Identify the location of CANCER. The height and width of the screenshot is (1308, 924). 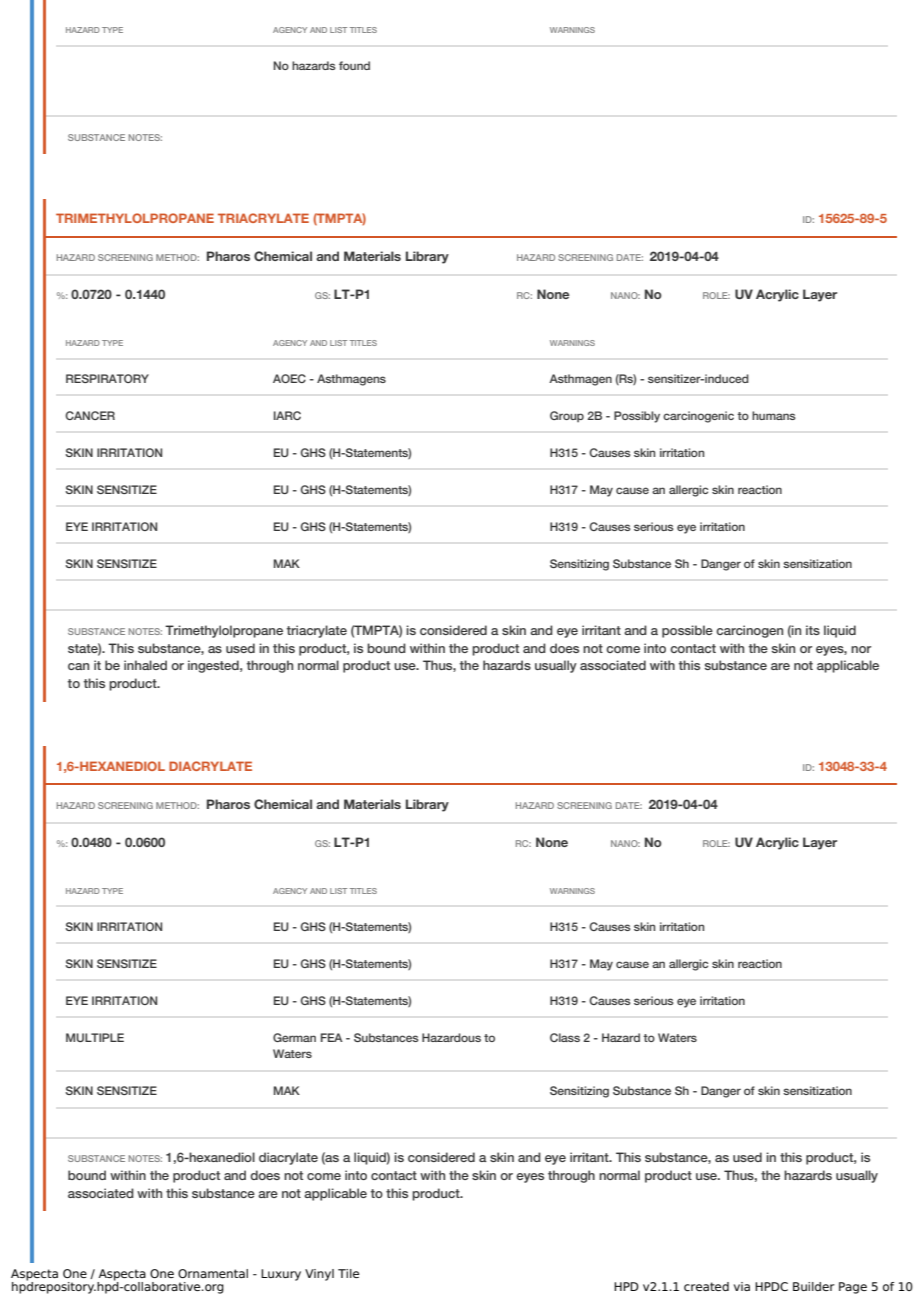
(90, 415).
